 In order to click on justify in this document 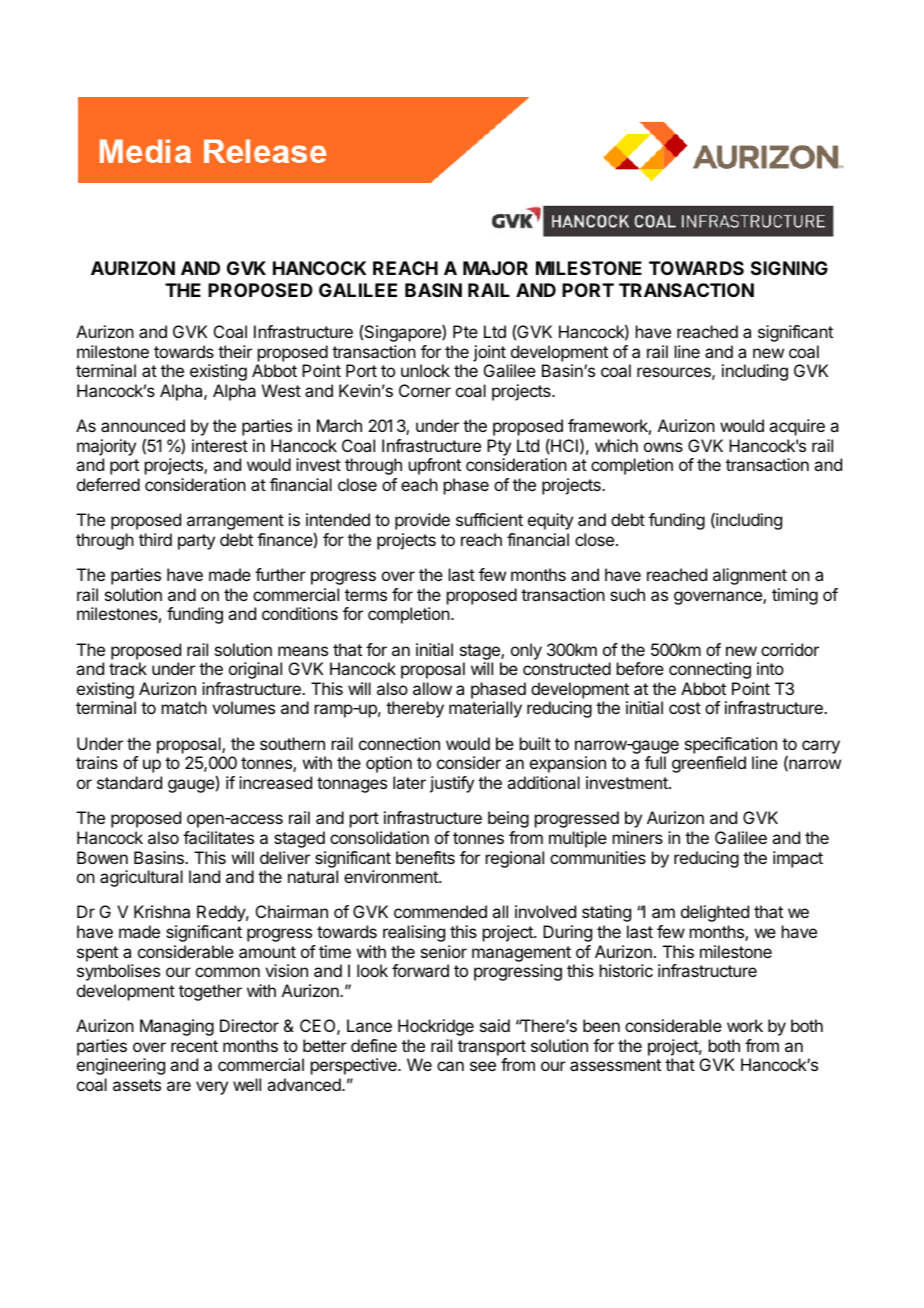, I will do `click(452, 784)`.
